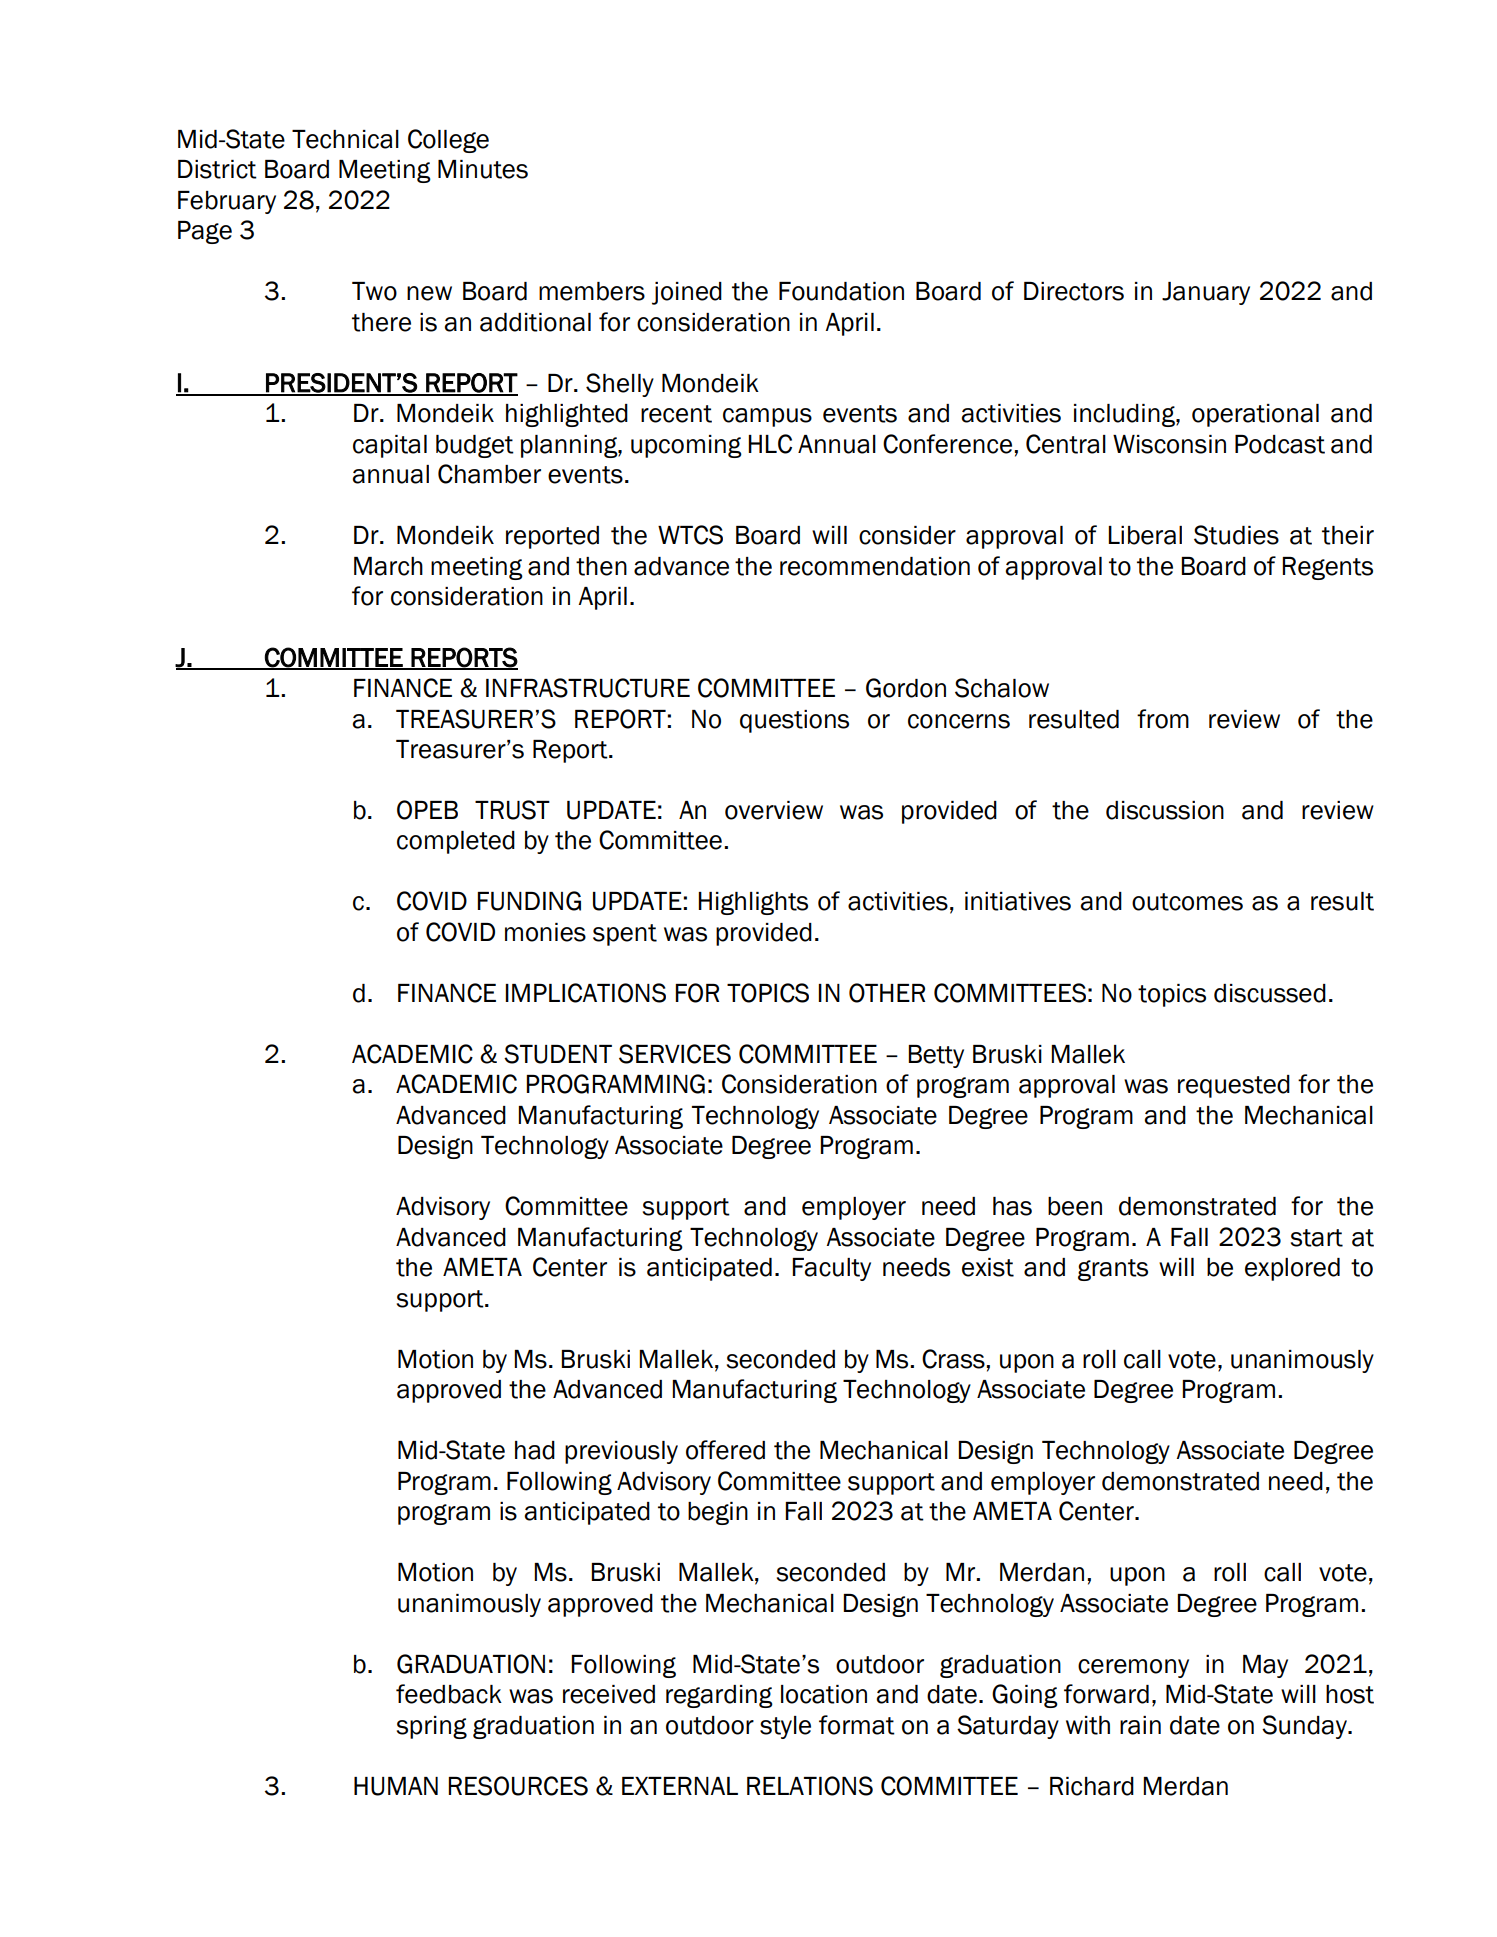  I want to click on SERVICES, so click(675, 1054).
